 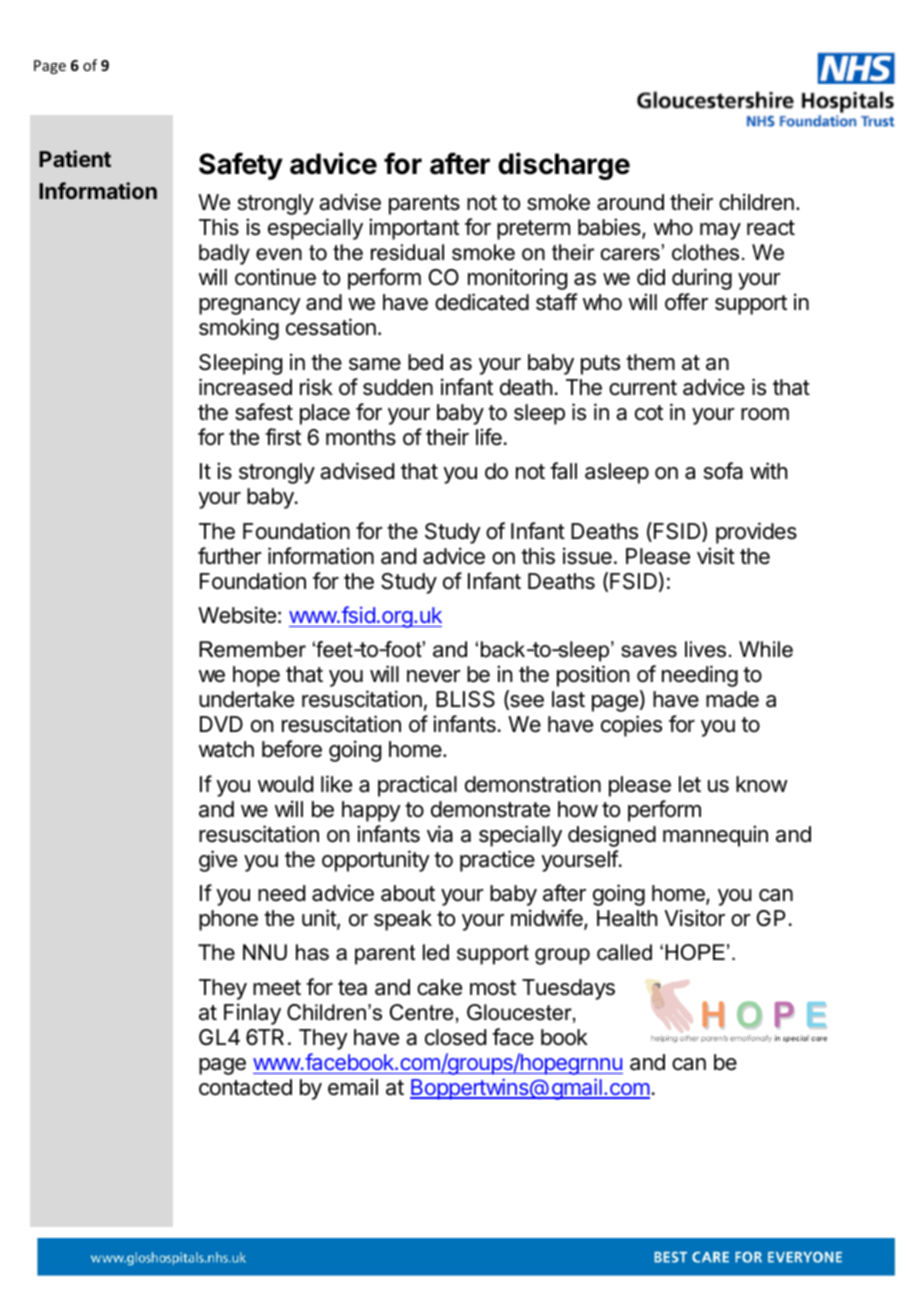 What do you see at coordinates (630, 202) in the image?
I see `around` at bounding box center [630, 202].
